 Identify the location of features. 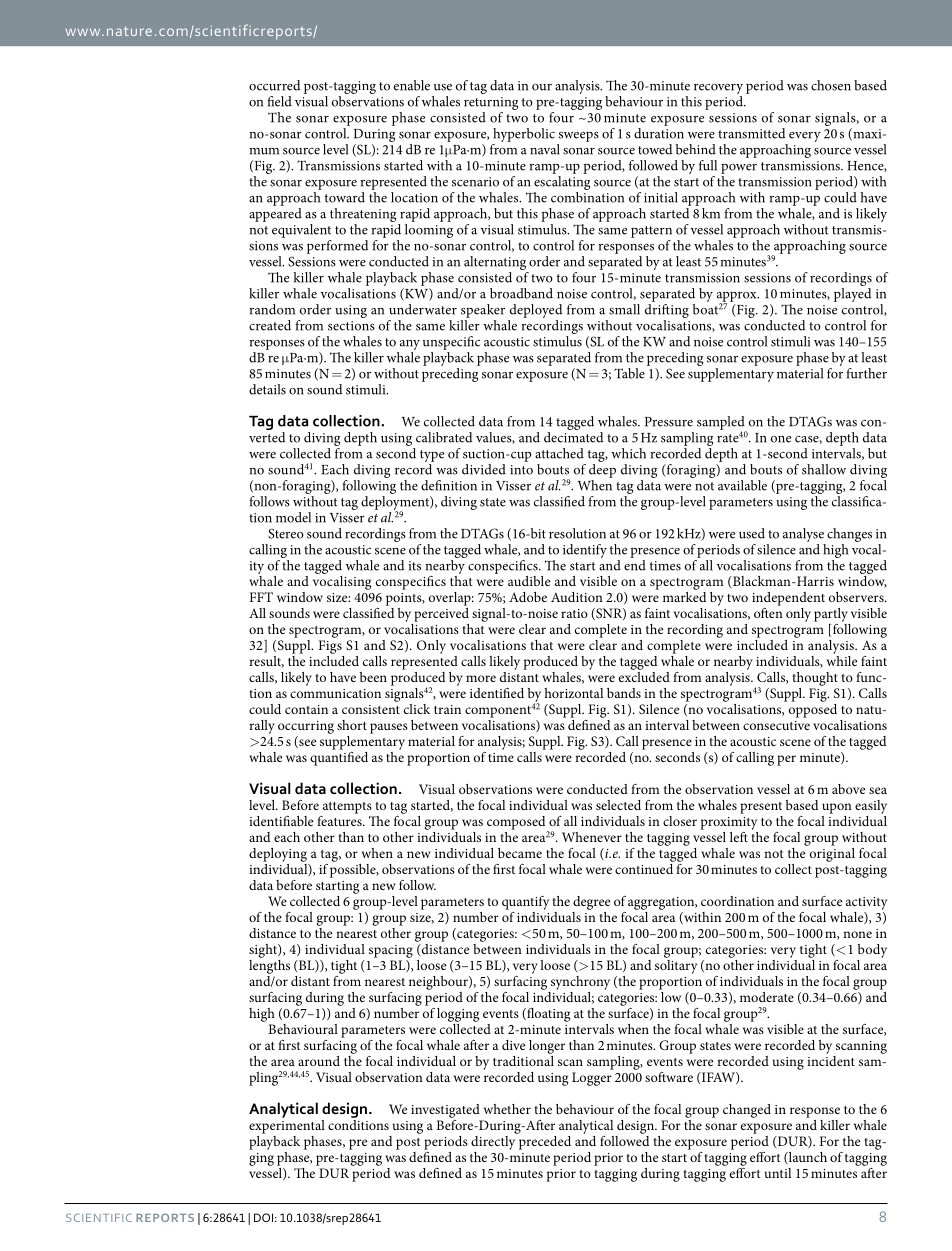
(340, 819).
